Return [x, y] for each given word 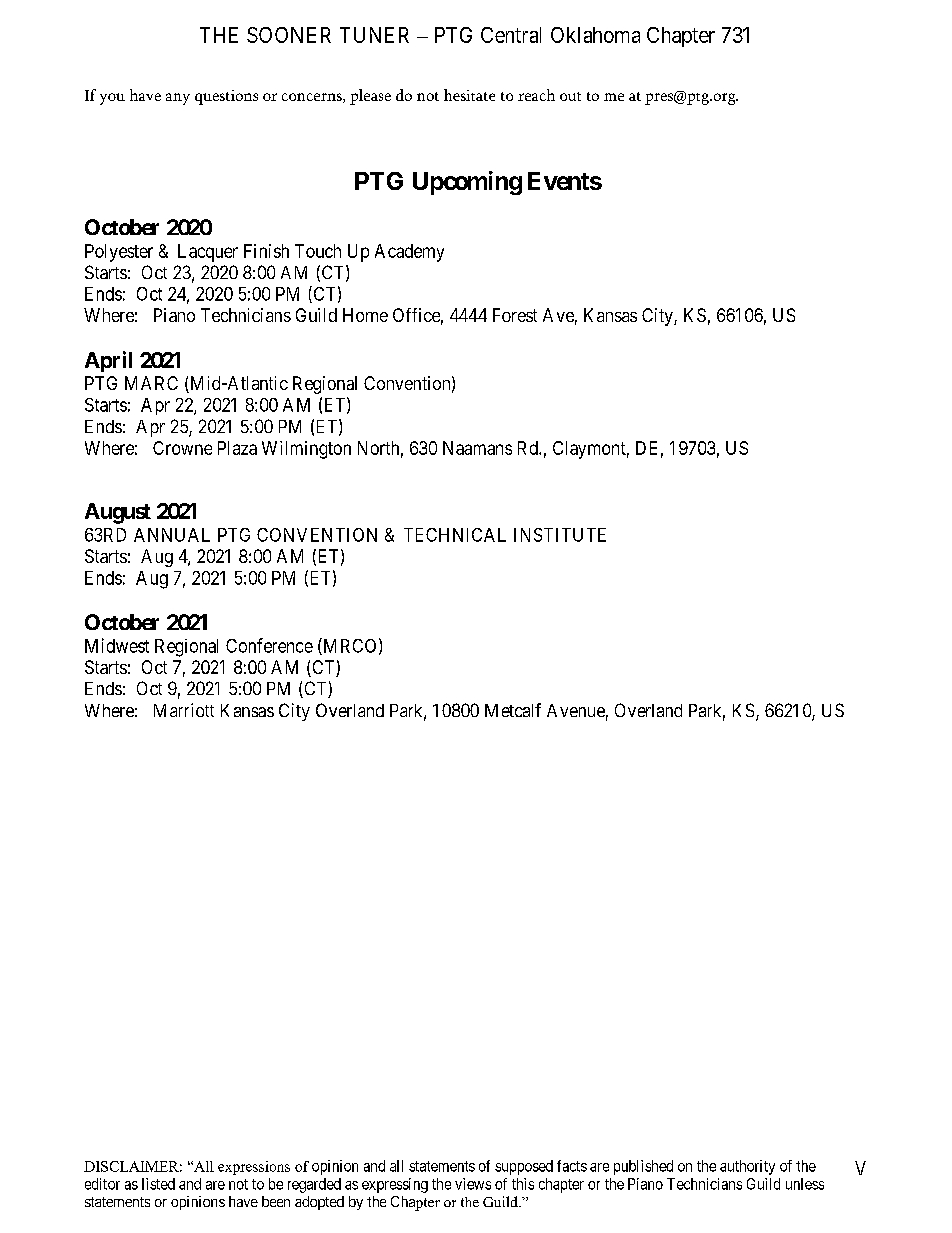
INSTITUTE [560, 535]
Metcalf [513, 710]
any [178, 99]
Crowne [182, 448]
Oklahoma [595, 35]
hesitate [469, 95]
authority [747, 1167]
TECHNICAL [455, 535]
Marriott [184, 710]
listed [158, 1184]
